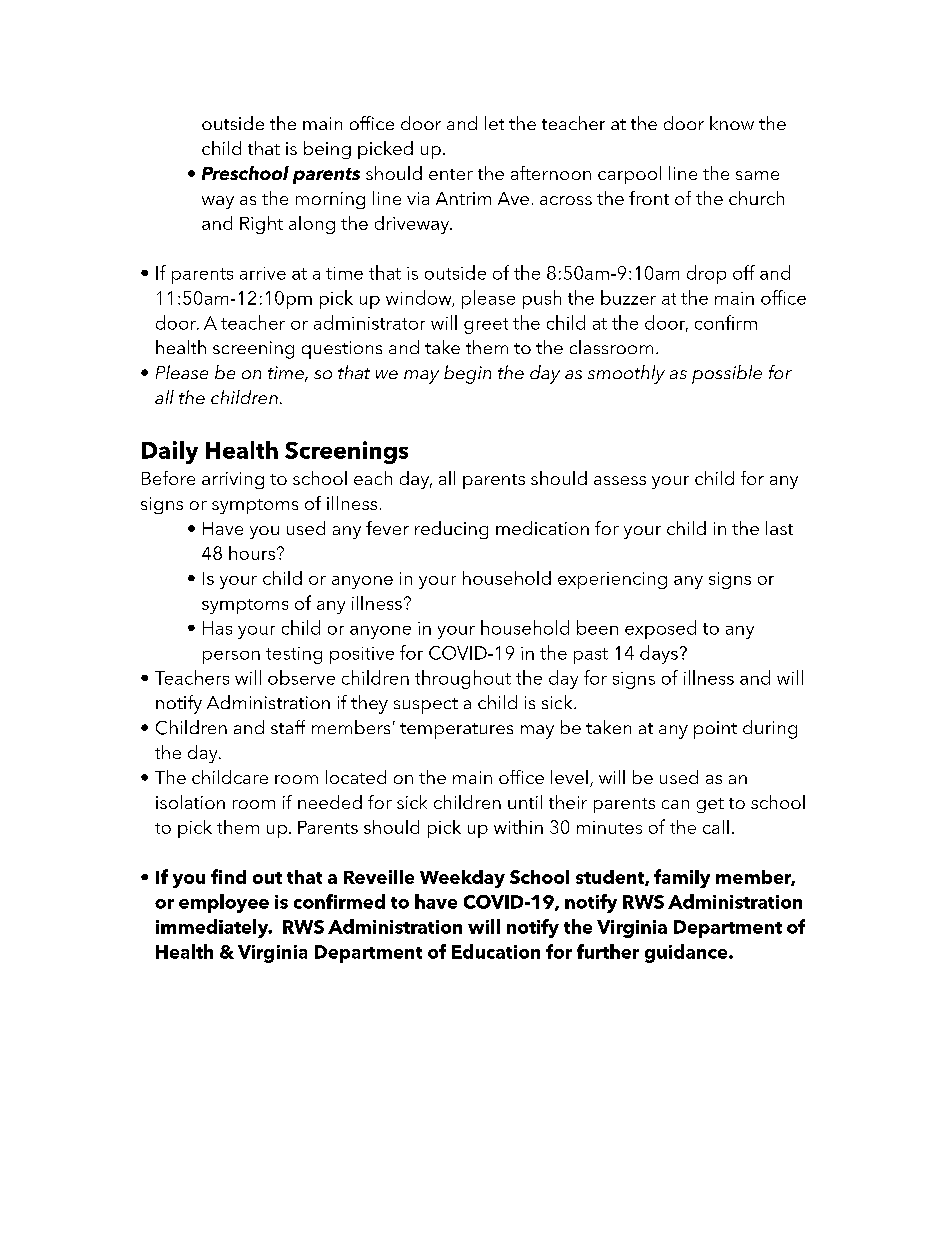 The image size is (952, 1233). Describe the element at coordinates (224, 903) in the image. I see `employee` at that location.
